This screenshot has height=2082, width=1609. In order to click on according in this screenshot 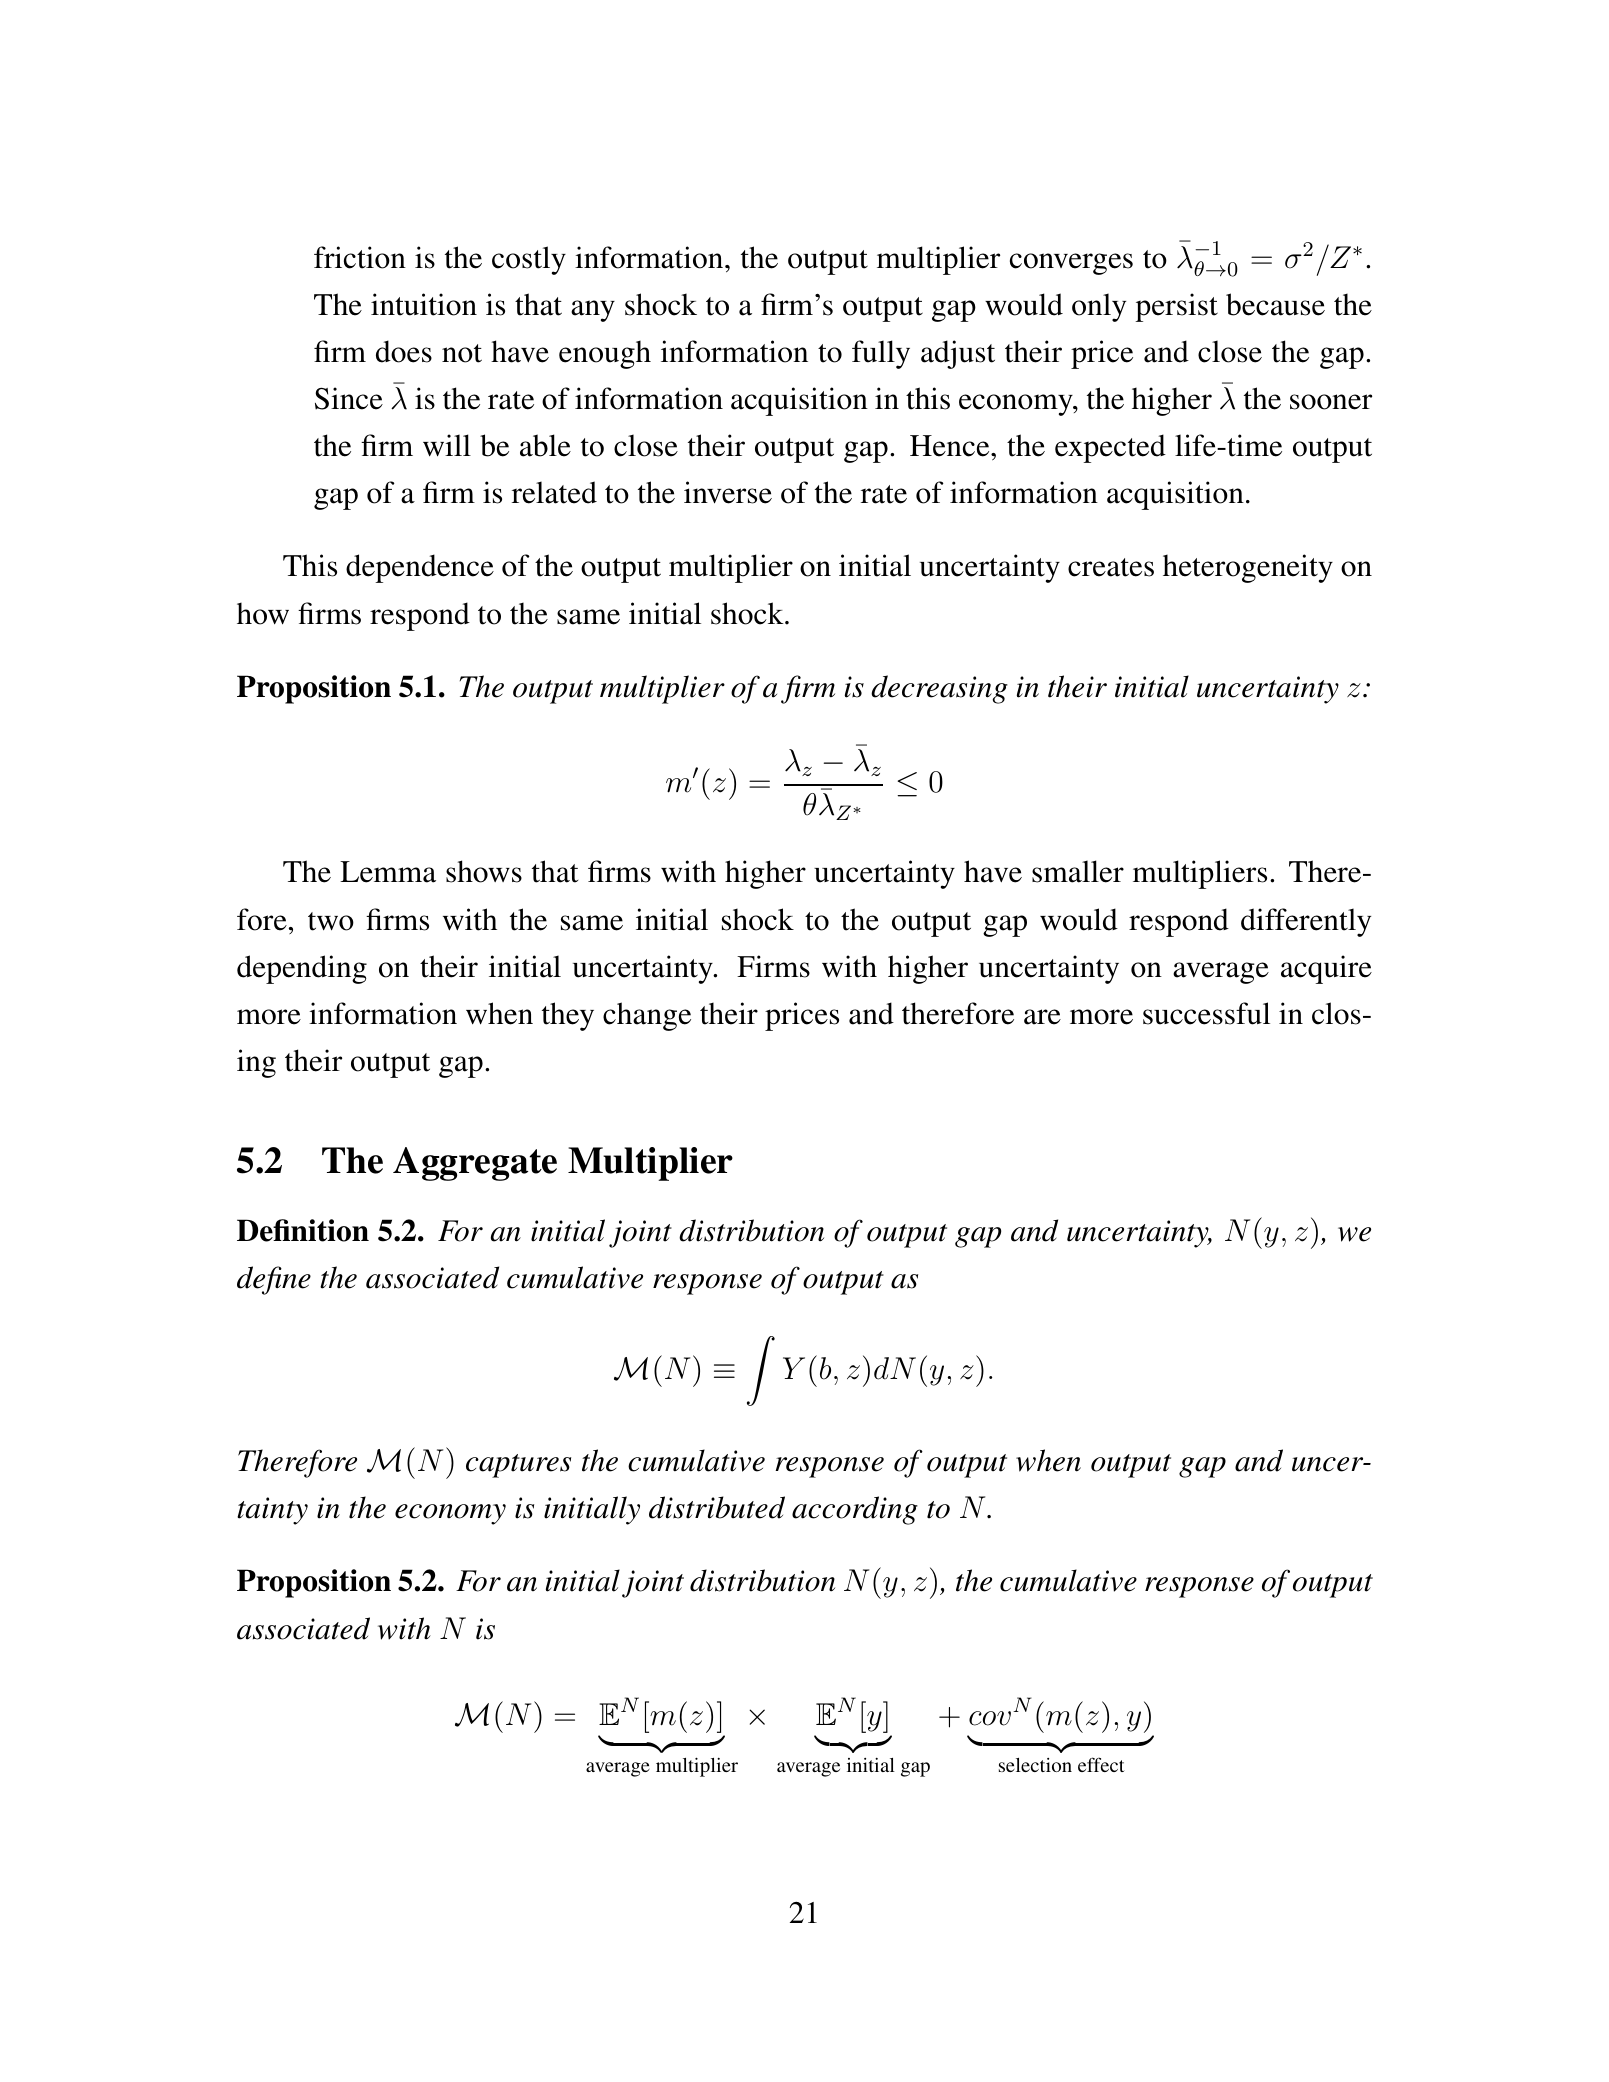, I will do `click(855, 1510)`.
